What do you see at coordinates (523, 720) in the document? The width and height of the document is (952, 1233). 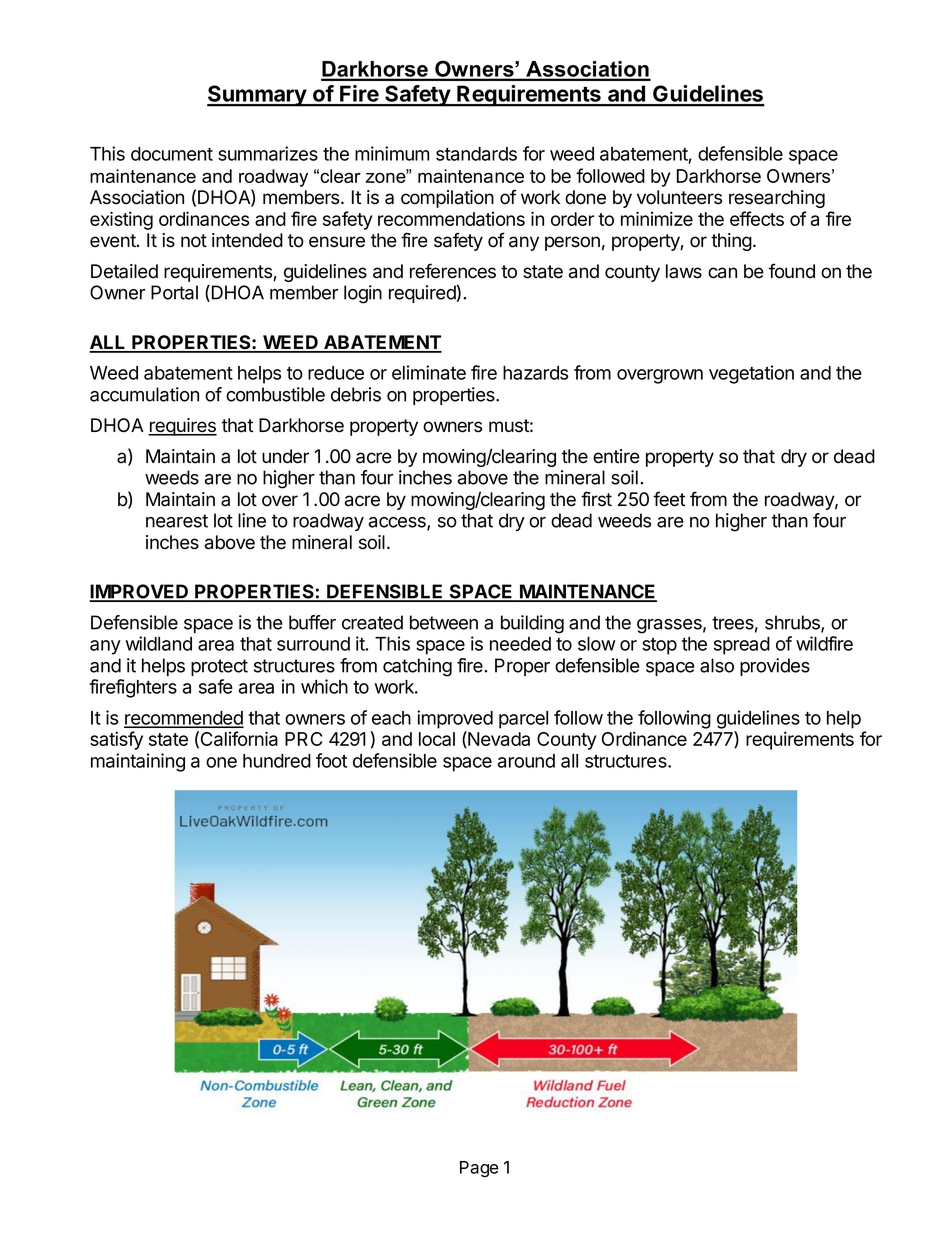 I see `parcel` at bounding box center [523, 720].
